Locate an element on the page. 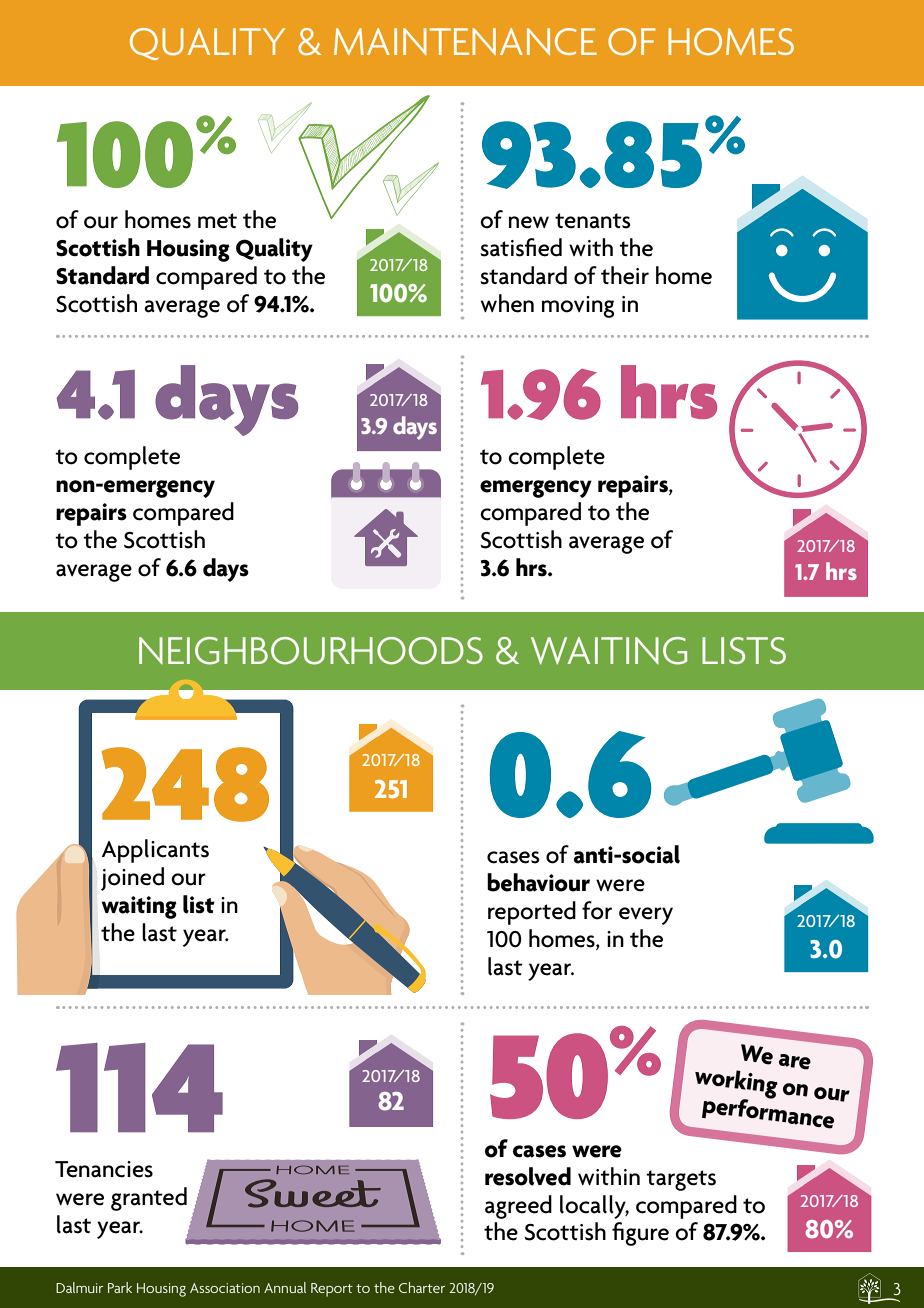  when is located at coordinates (507, 303).
